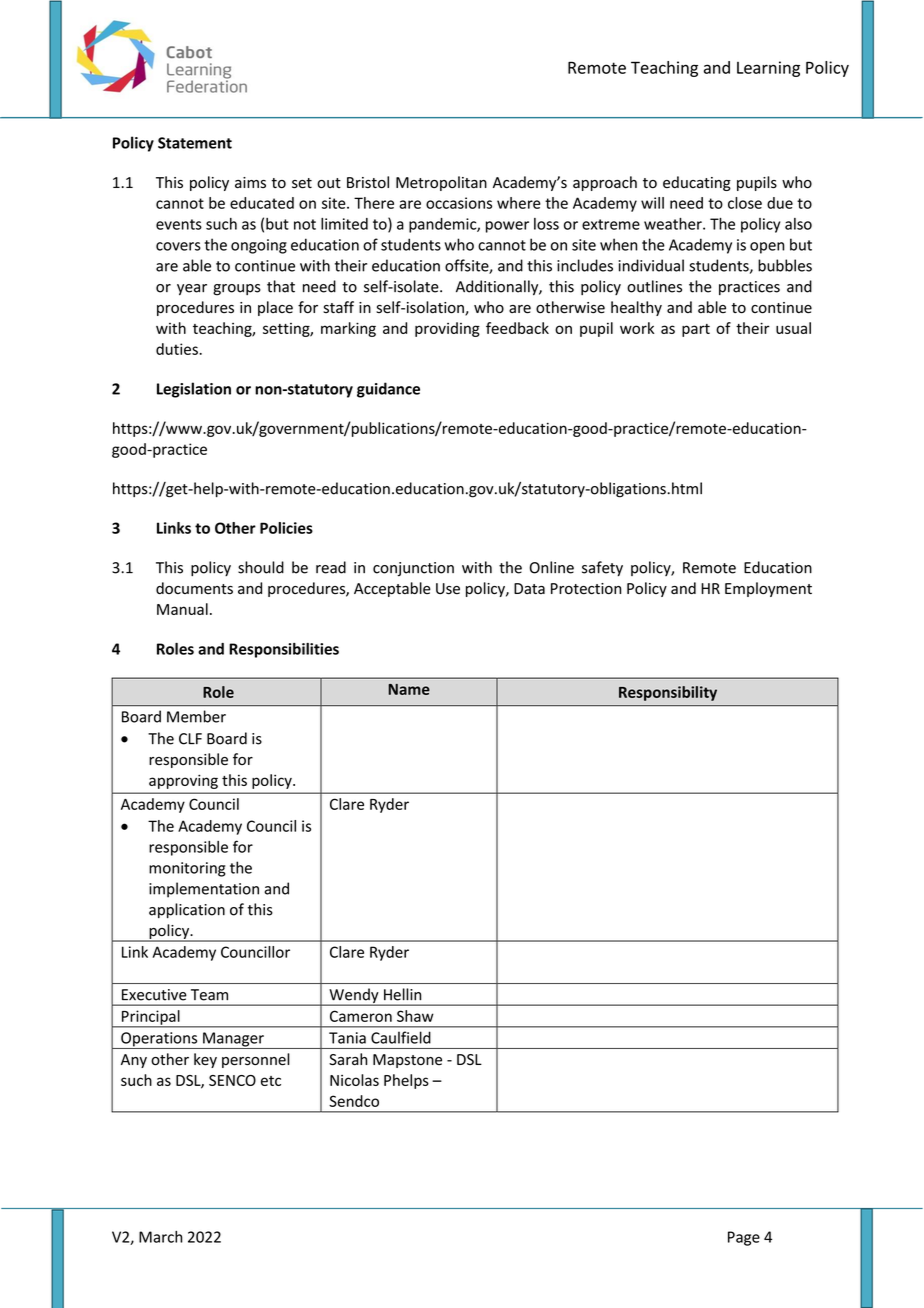 The width and height of the screenshot is (924, 1308). What do you see at coordinates (409, 689) in the screenshot?
I see `Name` at bounding box center [409, 689].
